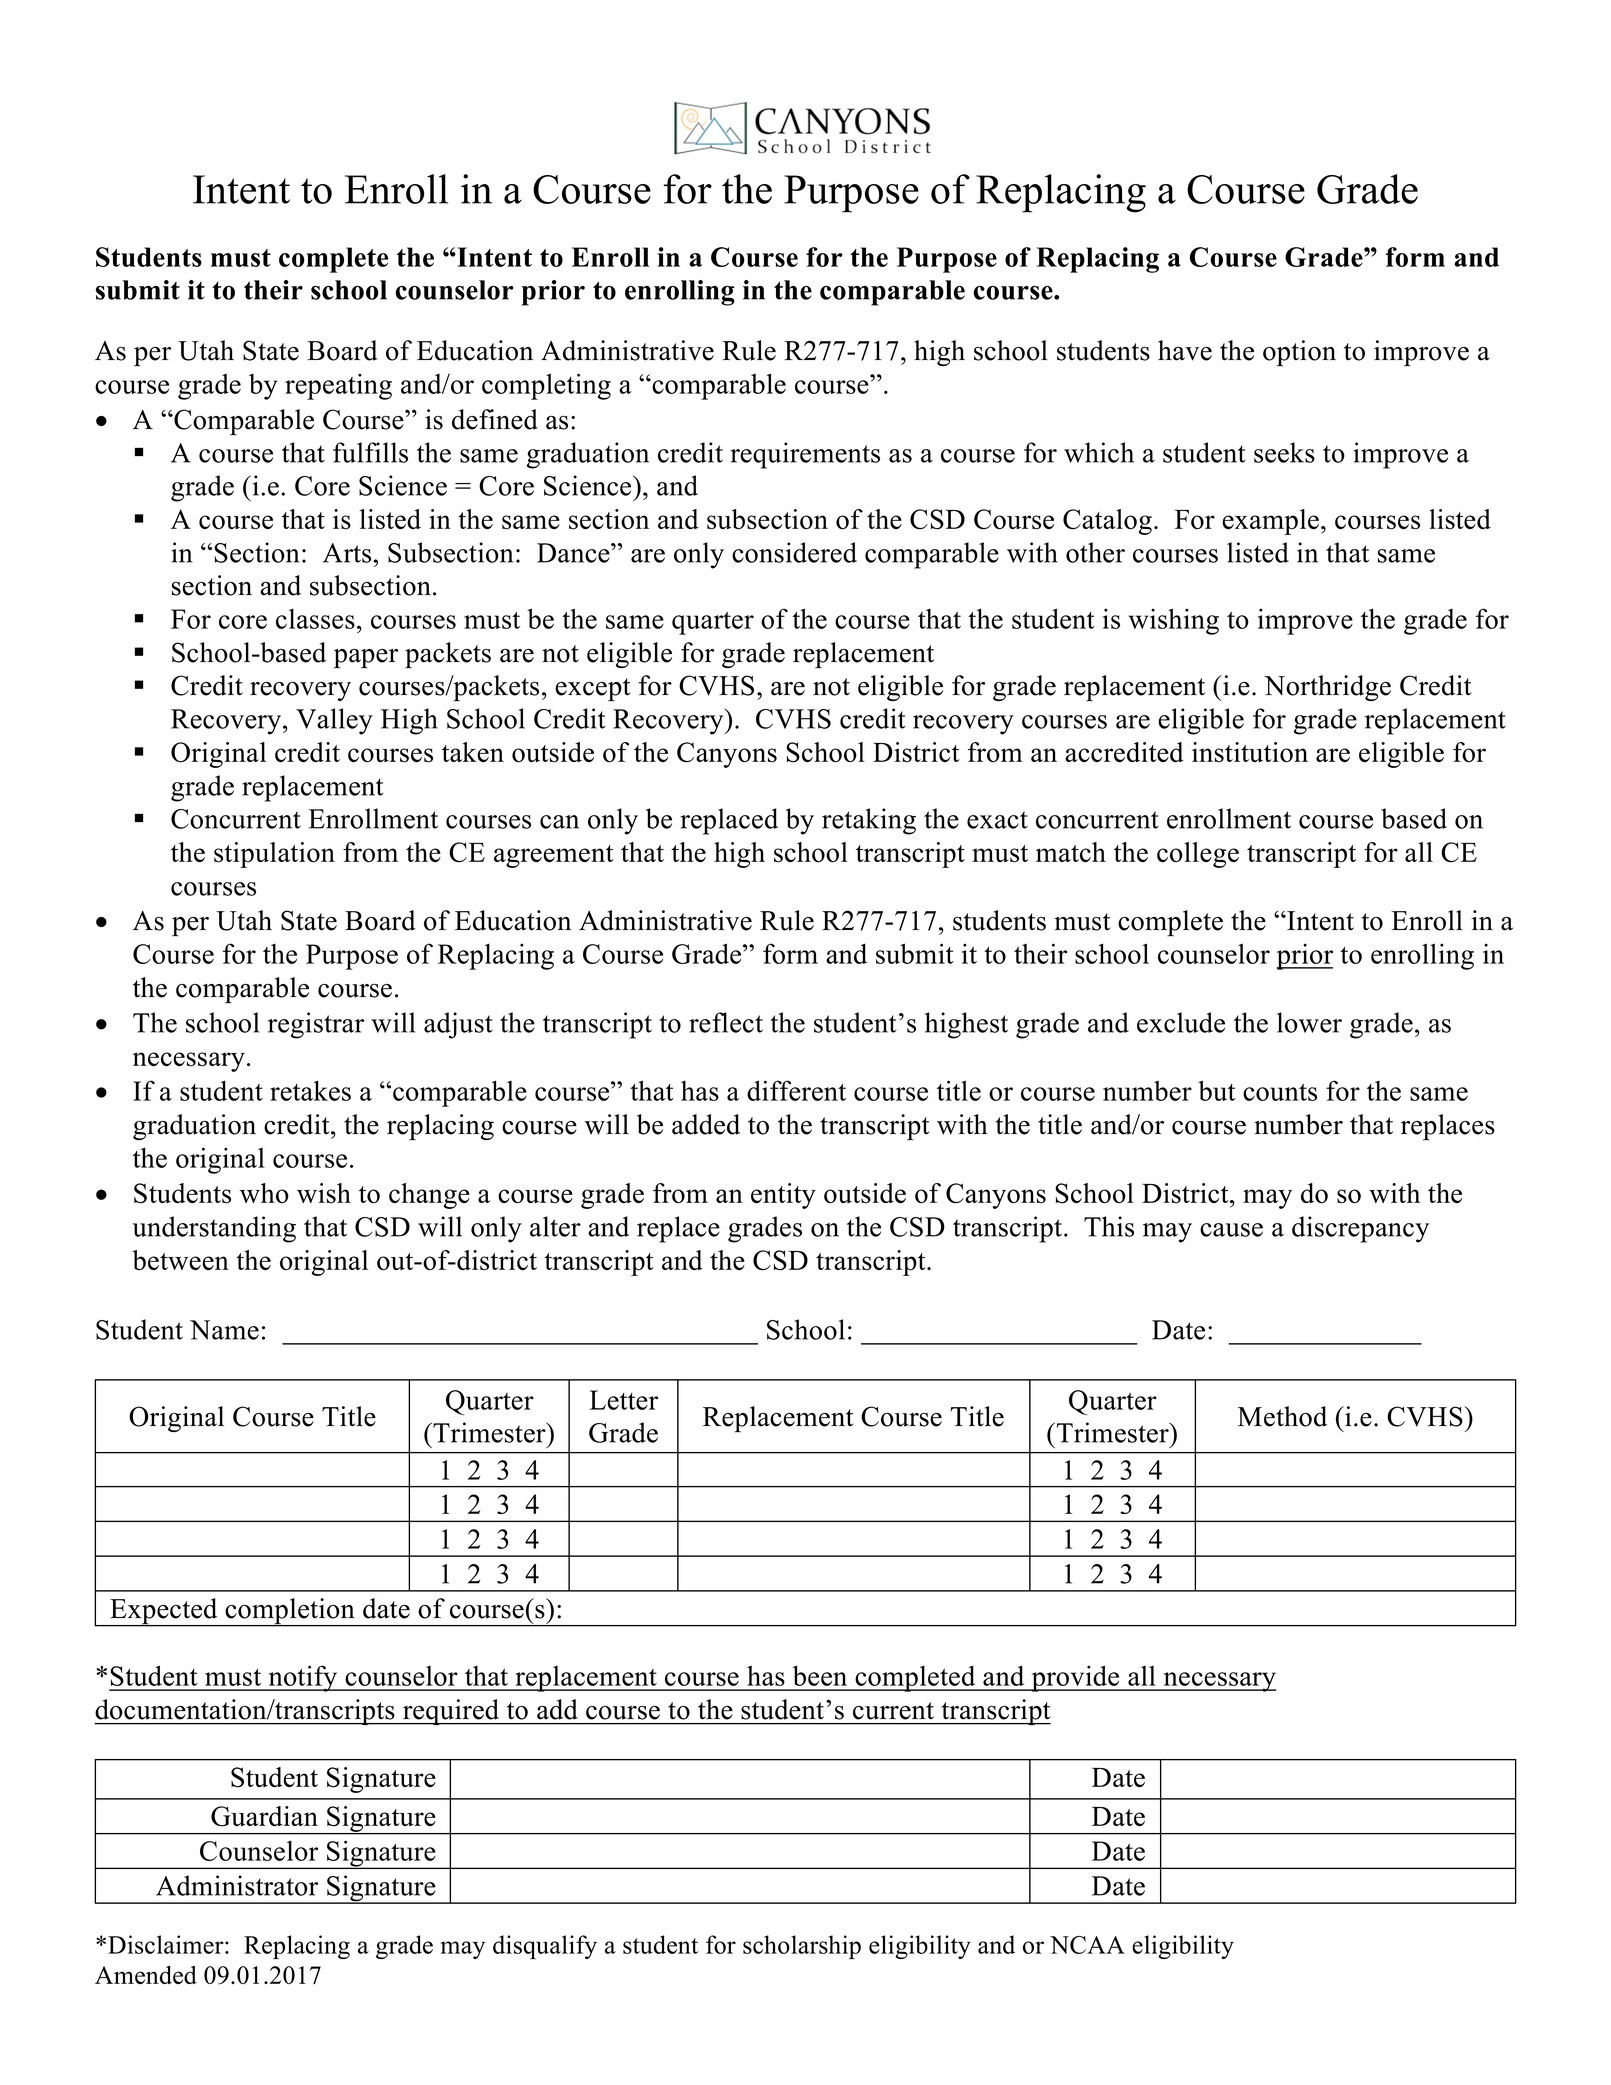 The width and height of the screenshot is (1611, 2085). I want to click on entity, so click(783, 1196).
